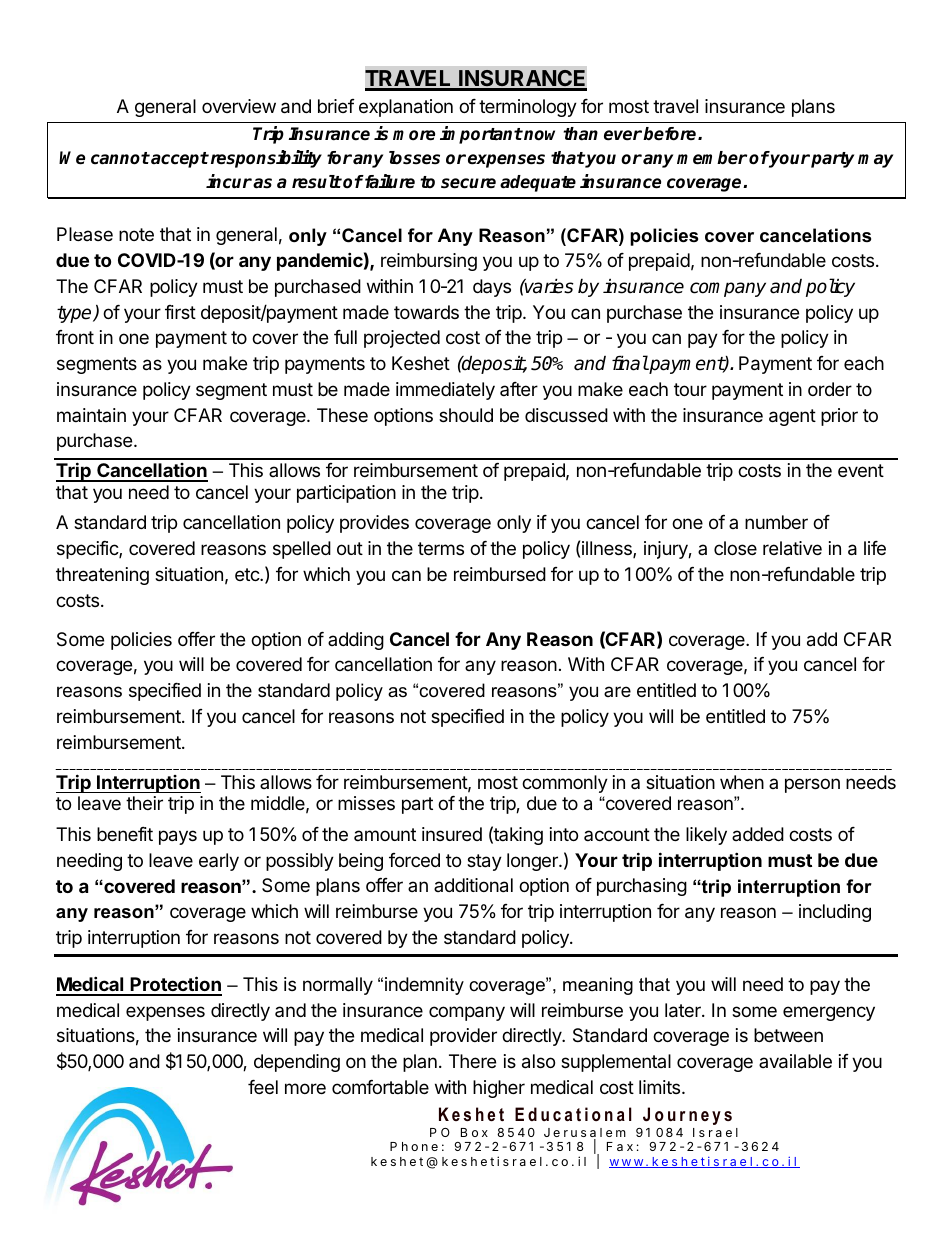 The height and width of the screenshot is (1233, 952). I want to click on There, so click(472, 1061).
